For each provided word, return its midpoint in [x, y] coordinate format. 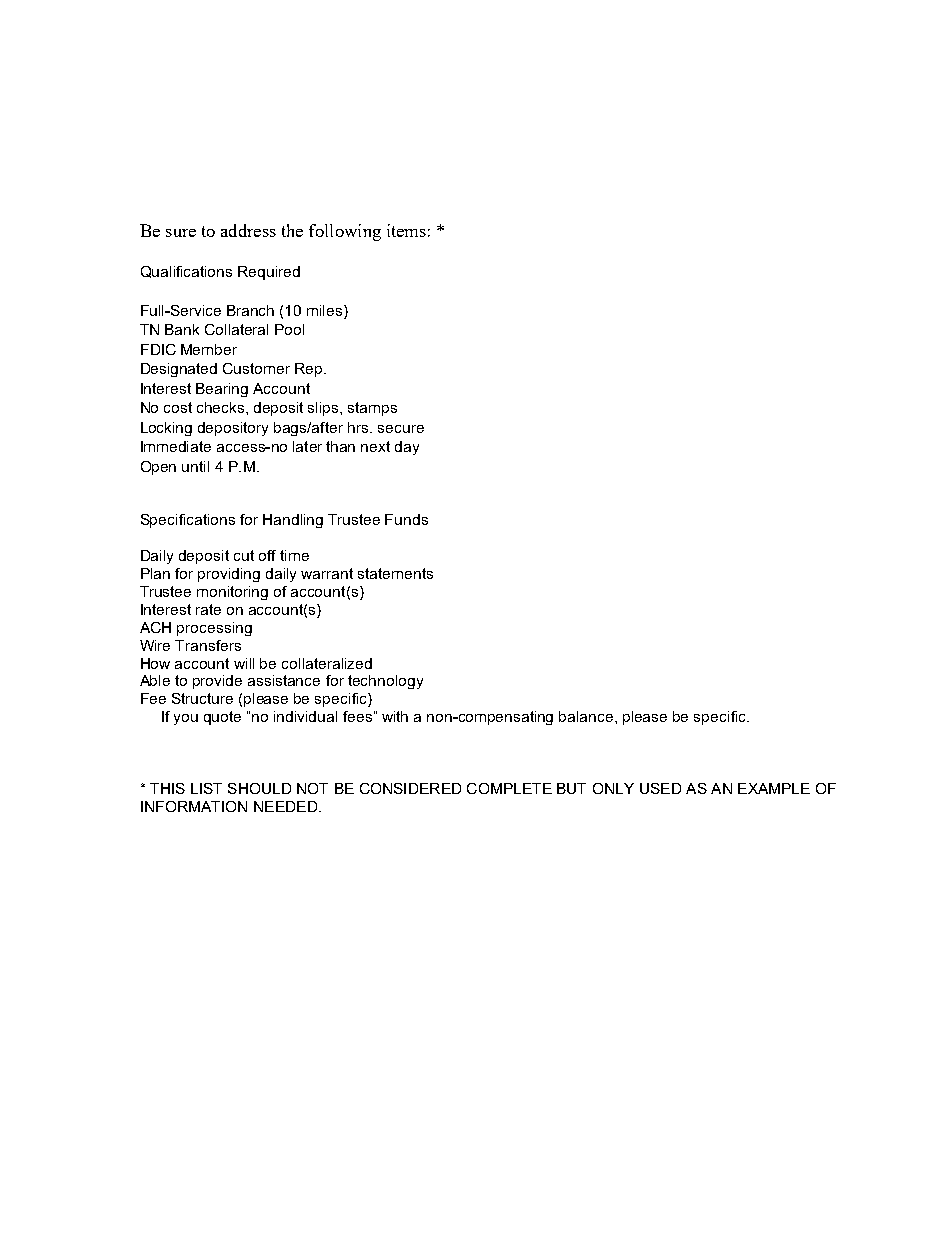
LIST [206, 788]
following [345, 232]
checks [222, 407]
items [406, 230]
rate [208, 609]
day [407, 448]
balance [587, 716]
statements [395, 573]
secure [401, 429]
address [248, 230]
